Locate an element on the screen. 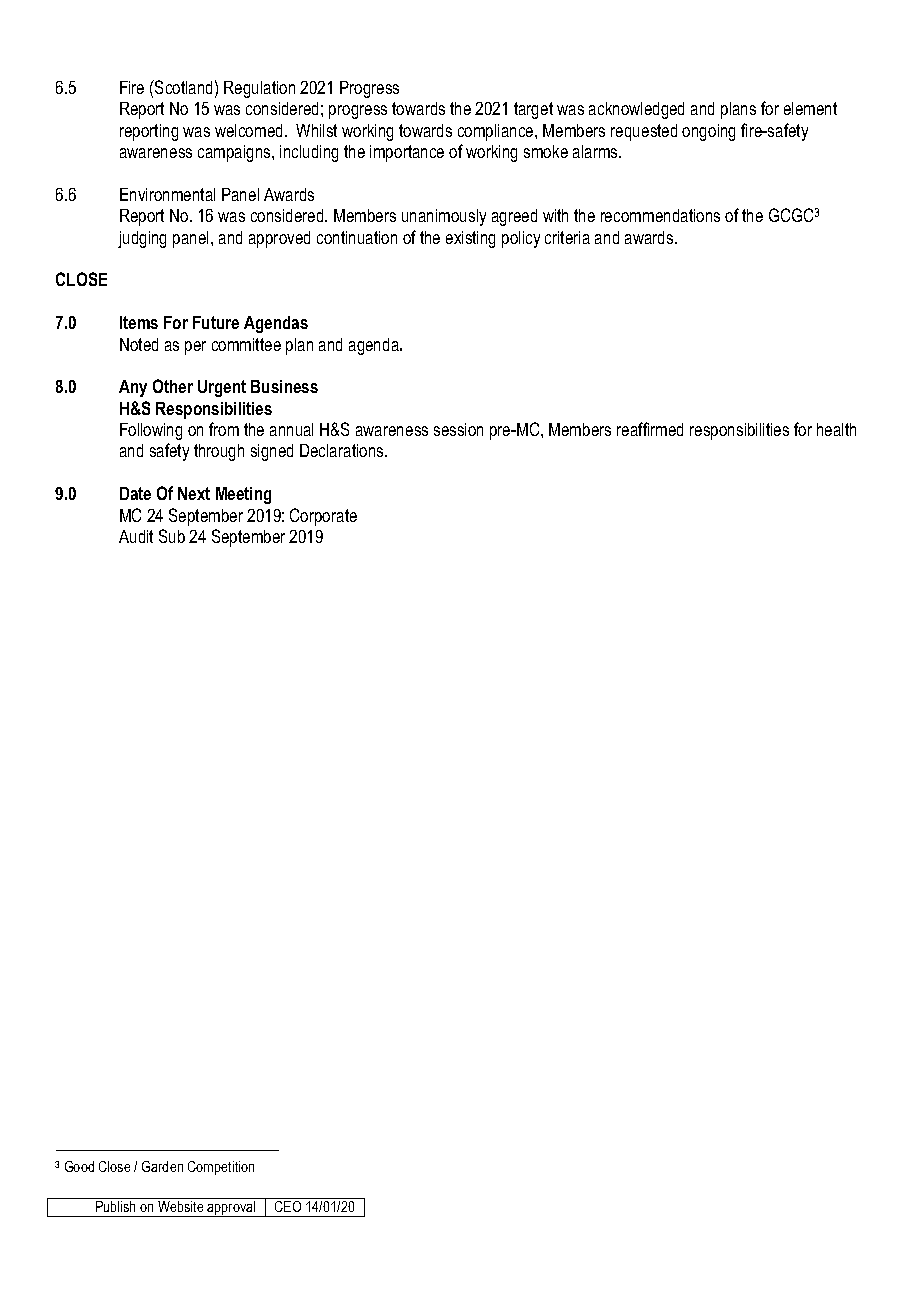  Corporate is located at coordinates (323, 517).
